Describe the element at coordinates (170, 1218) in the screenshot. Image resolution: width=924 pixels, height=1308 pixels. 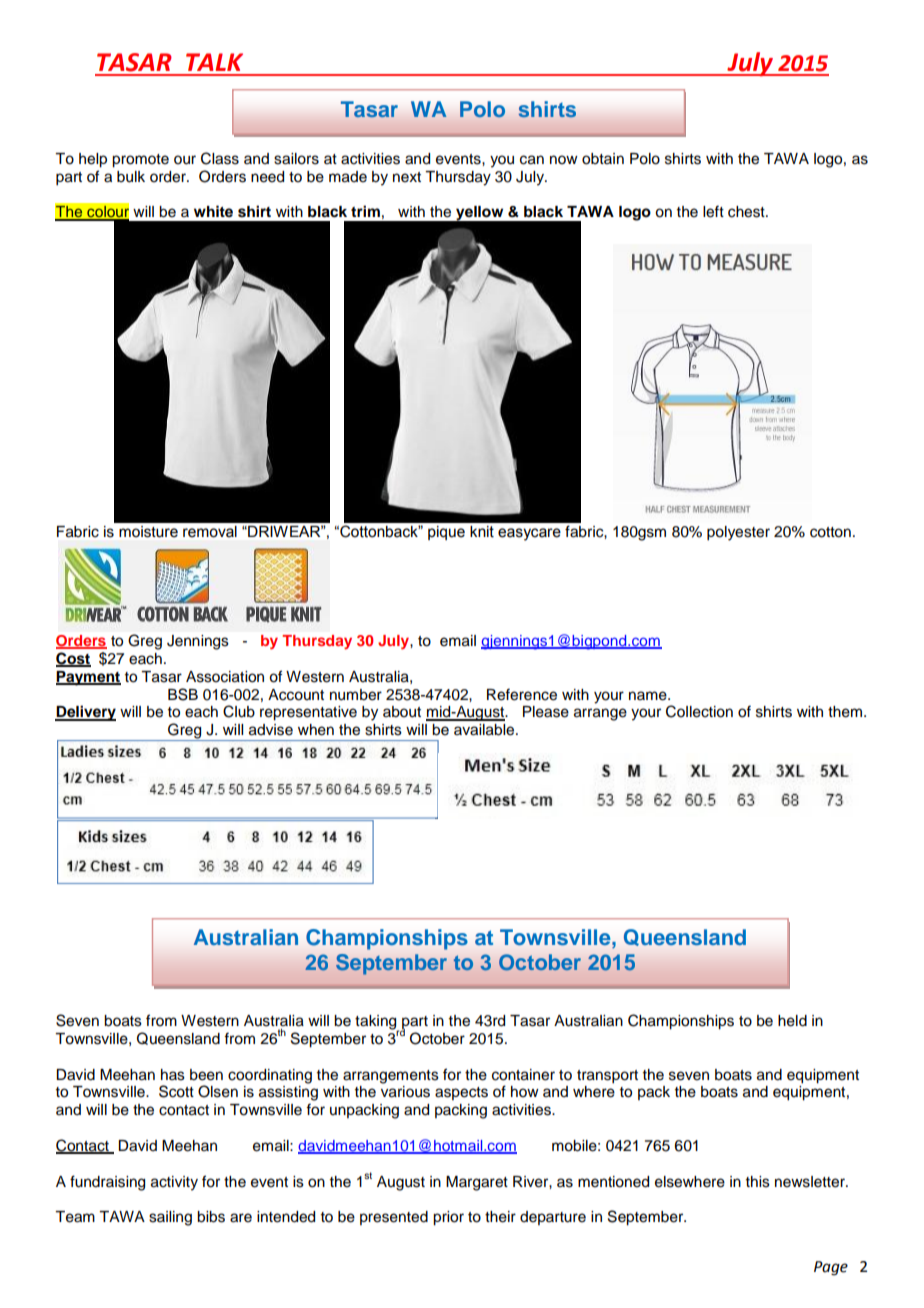
I see `sailing` at that location.
